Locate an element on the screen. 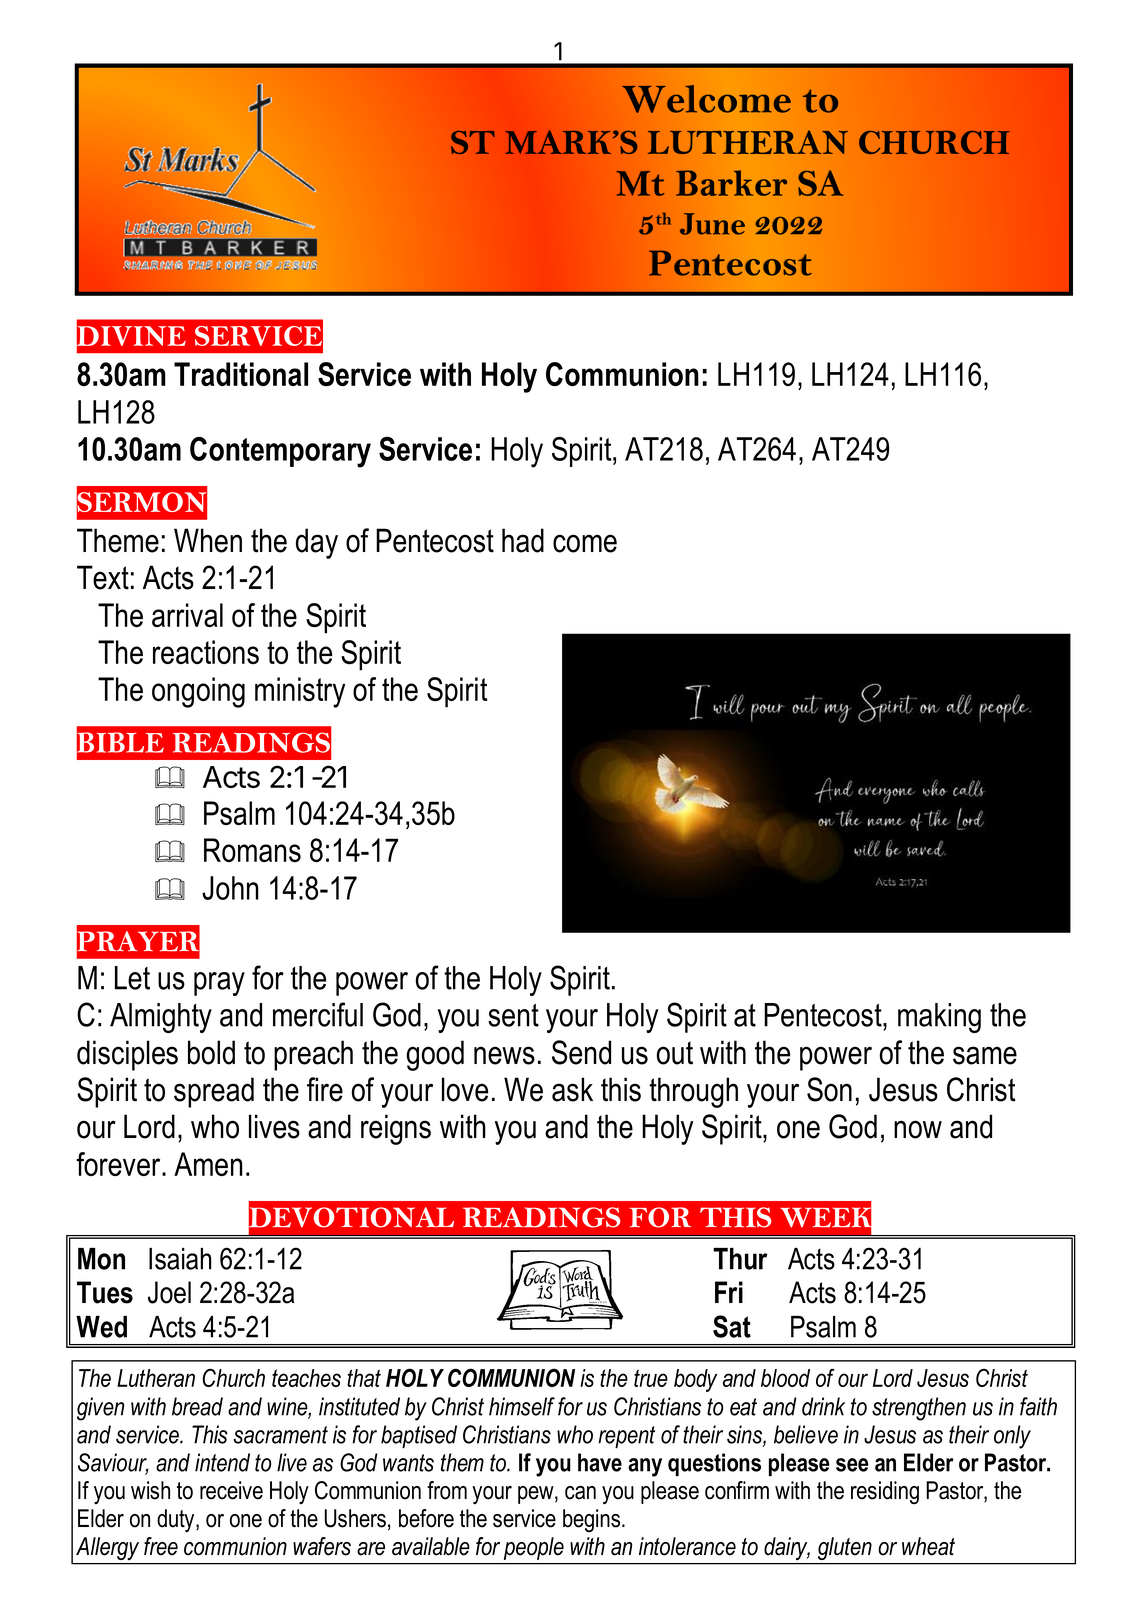 Image resolution: width=1139 pixels, height=1611 pixels. same is located at coordinates (985, 1055).
